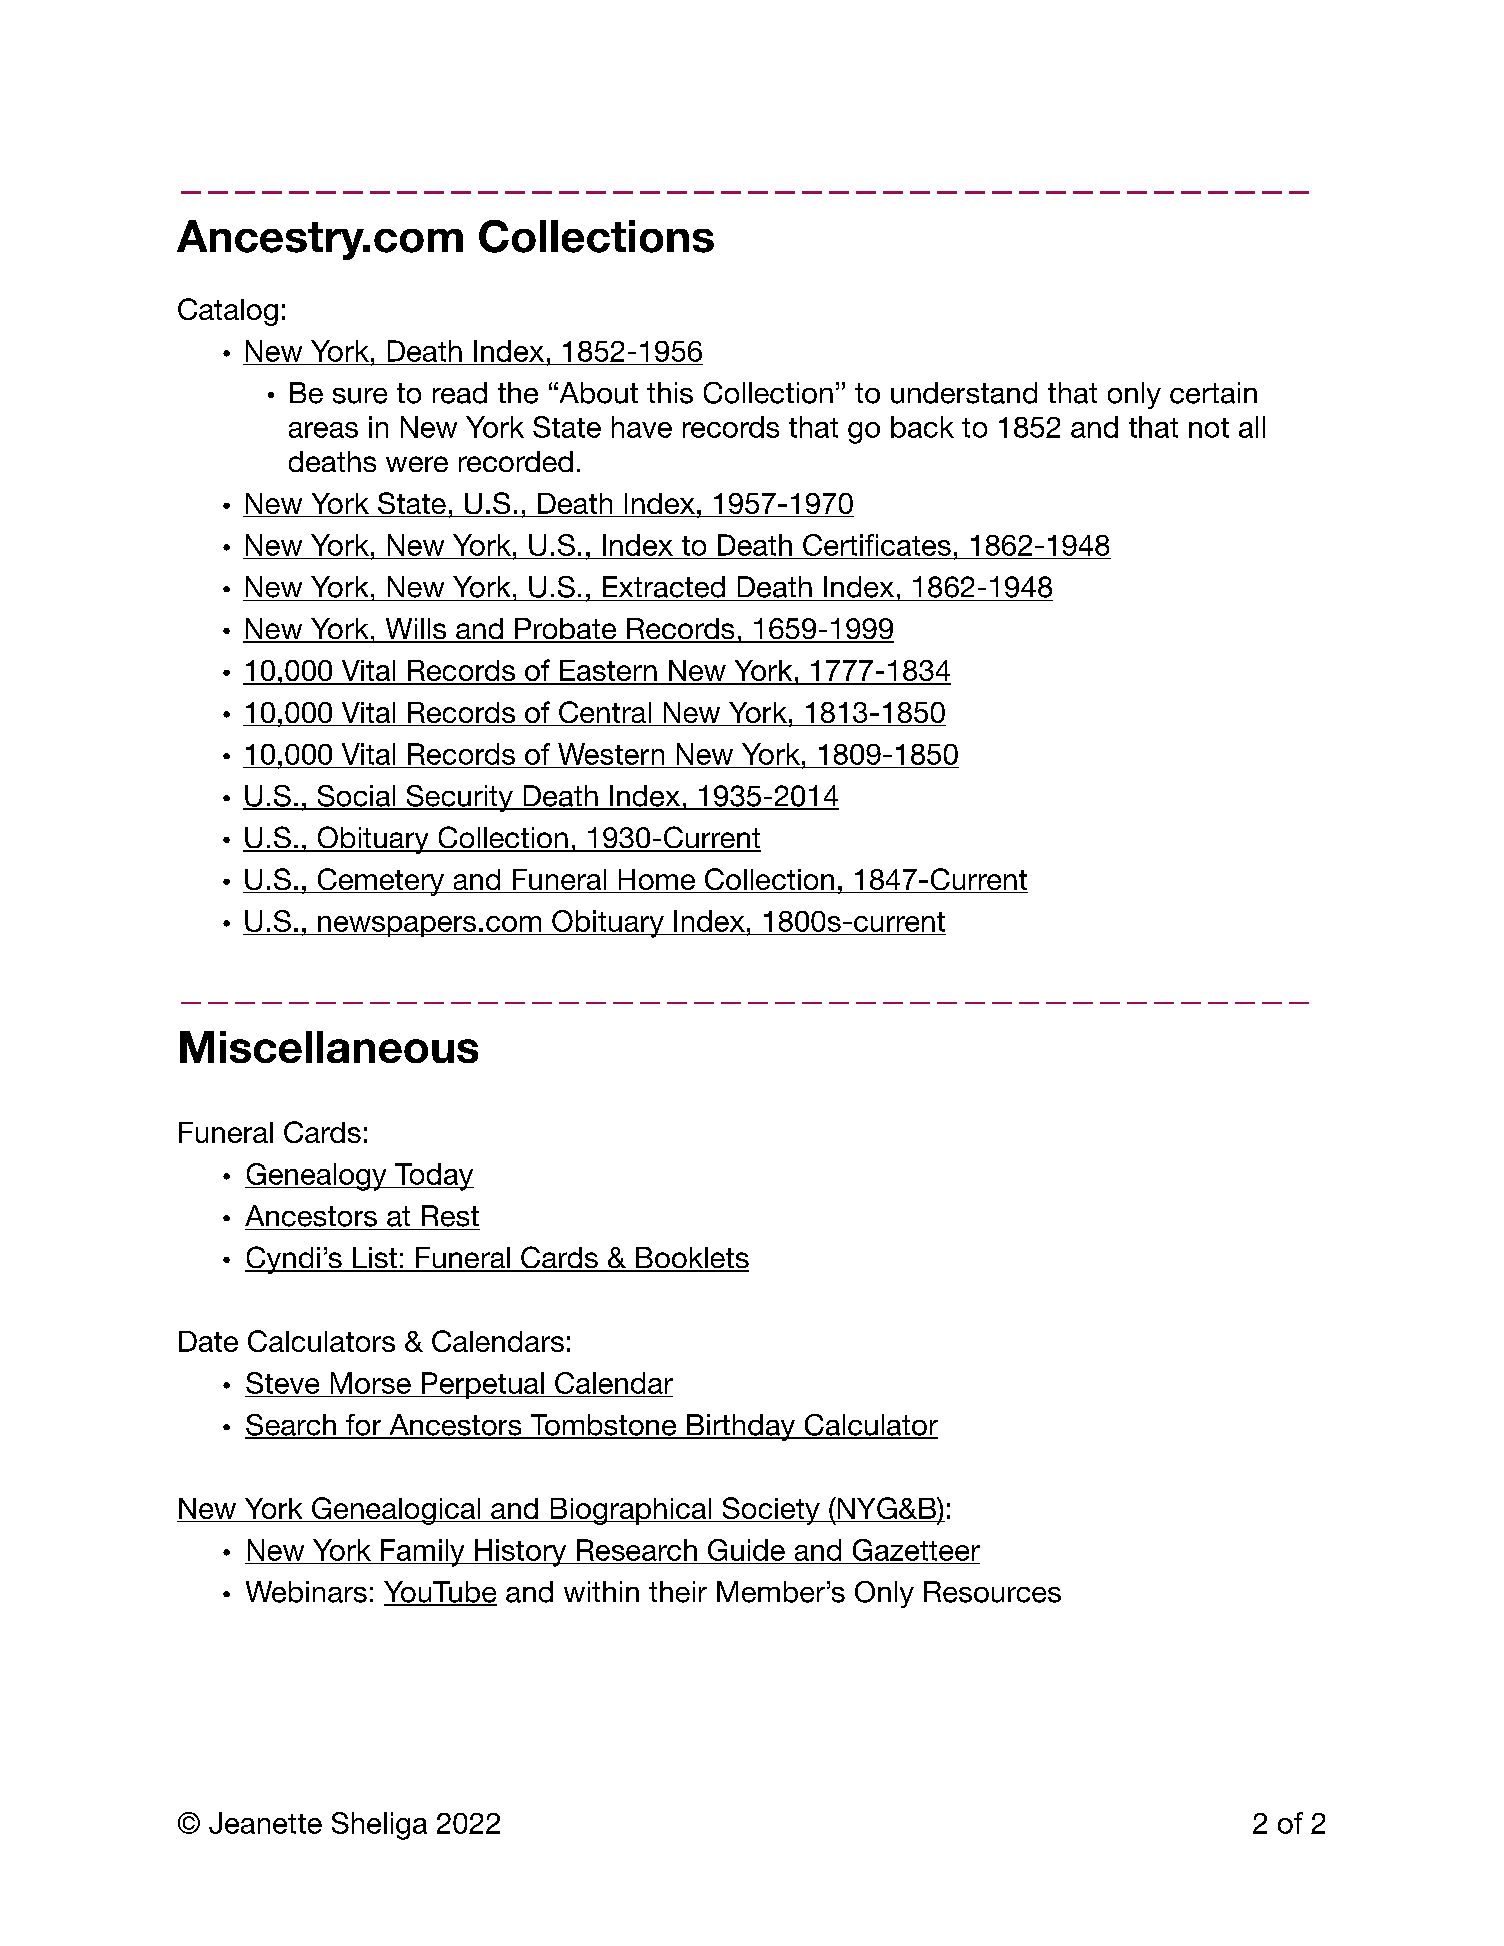 This page has width=1504, height=1946. Describe the element at coordinates (356, 797) in the page. I see `Social` at that location.
